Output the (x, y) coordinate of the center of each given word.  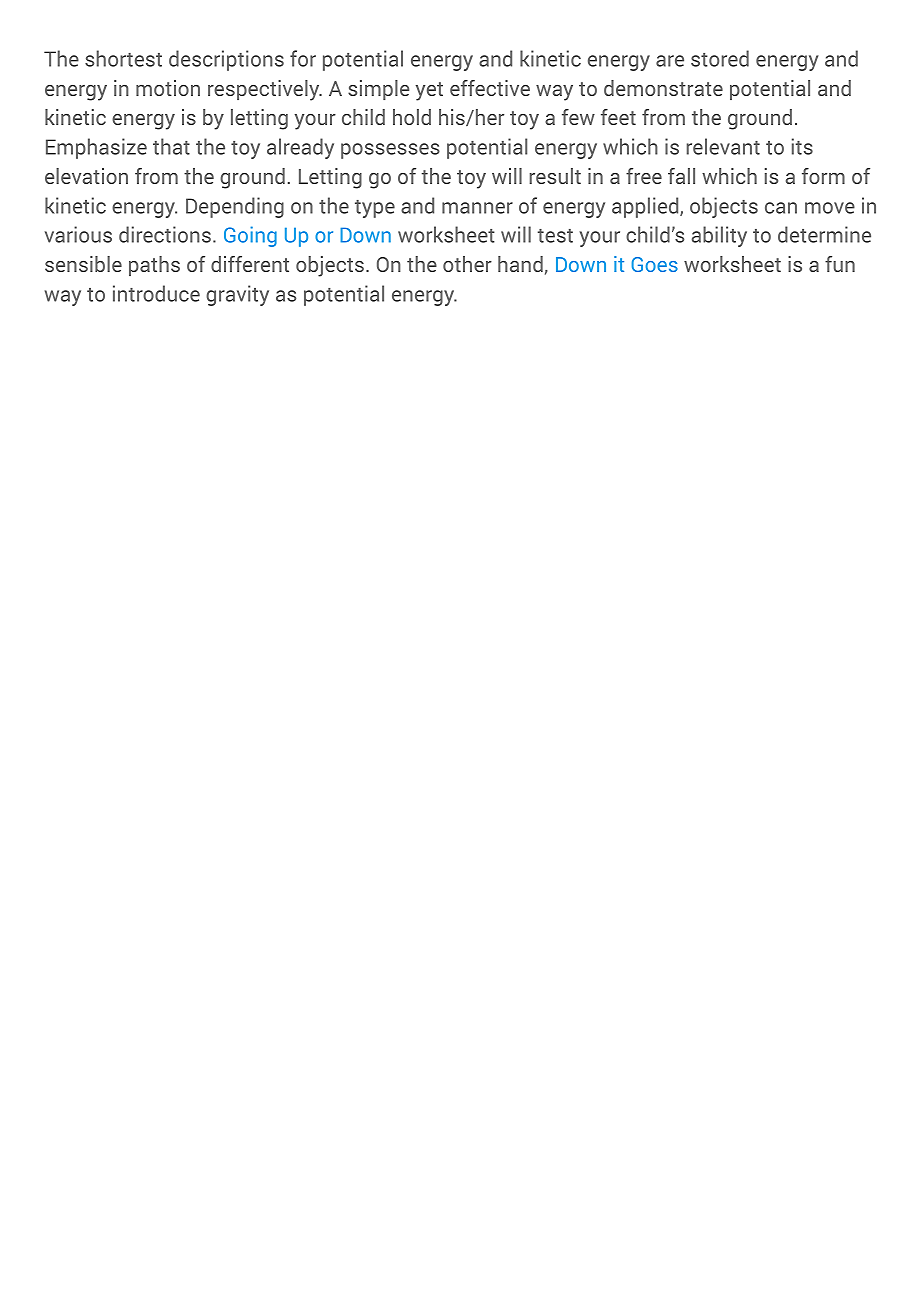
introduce (156, 293)
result (555, 176)
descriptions (226, 60)
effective (490, 88)
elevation (86, 176)
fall (681, 176)
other (467, 264)
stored (720, 58)
